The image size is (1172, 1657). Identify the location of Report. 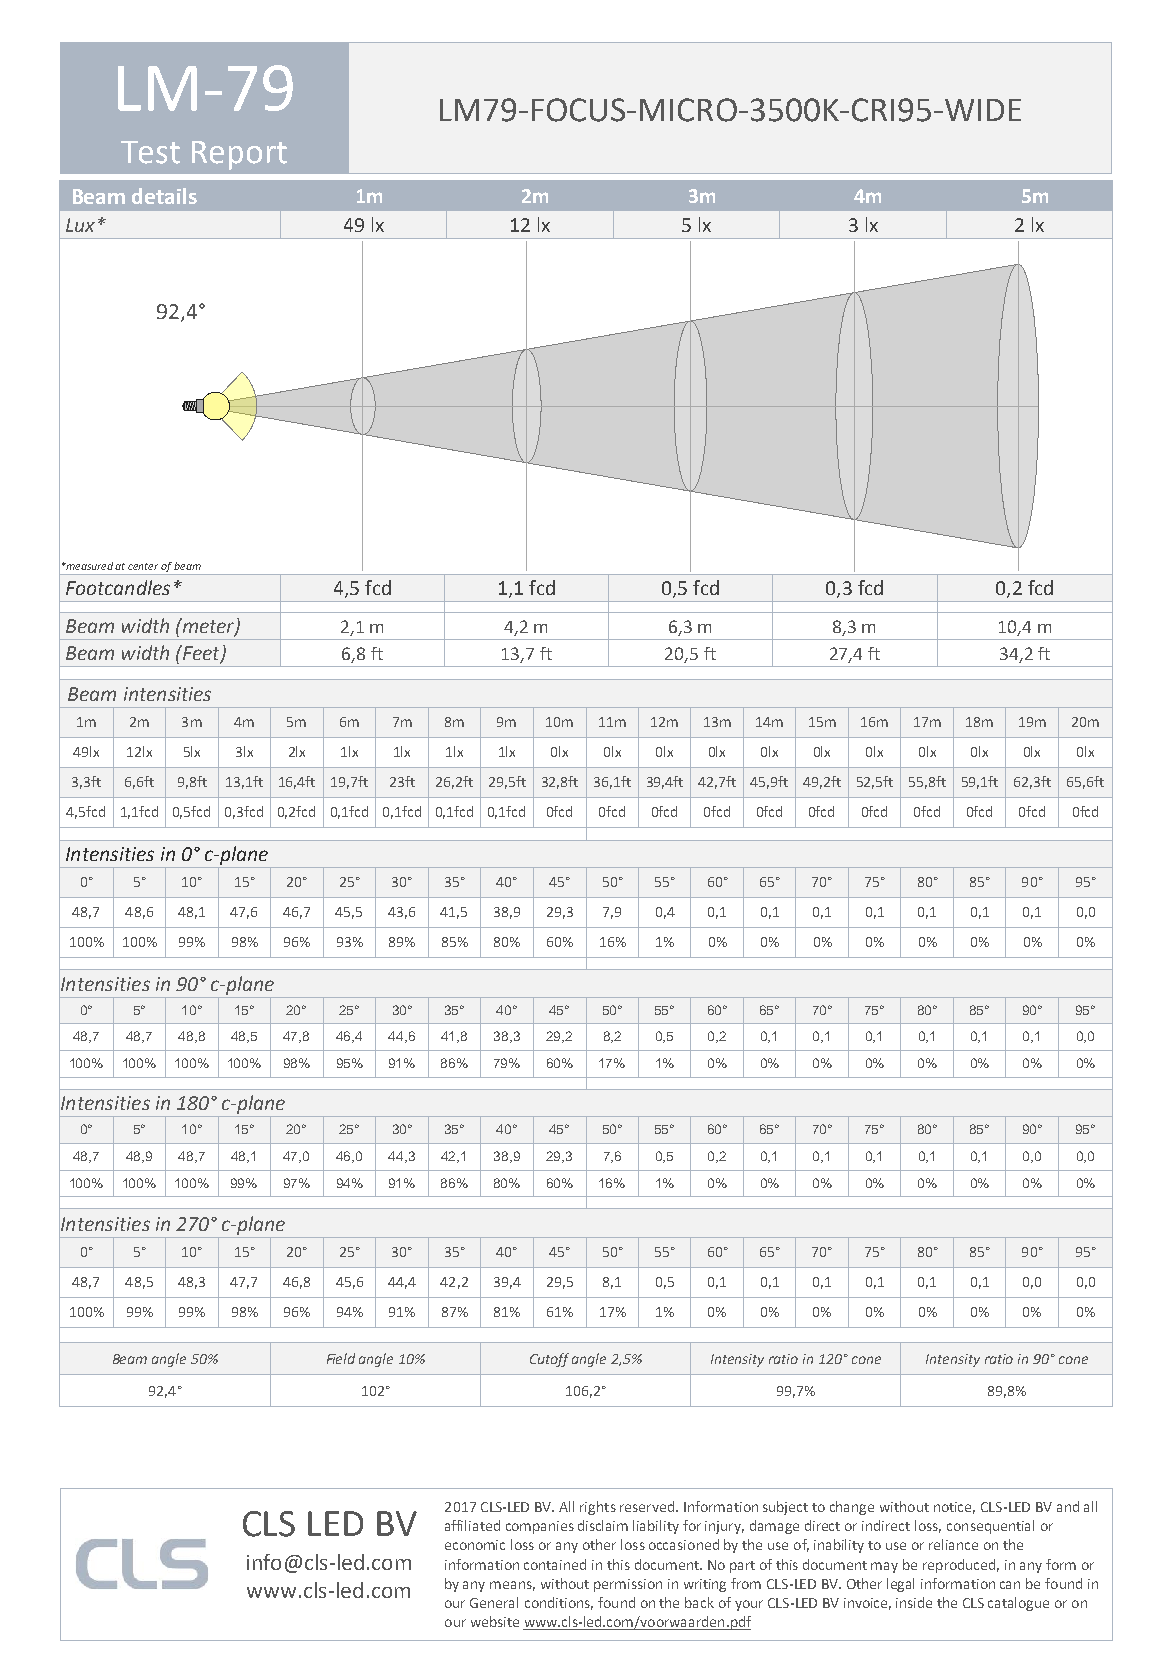
(239, 155).
